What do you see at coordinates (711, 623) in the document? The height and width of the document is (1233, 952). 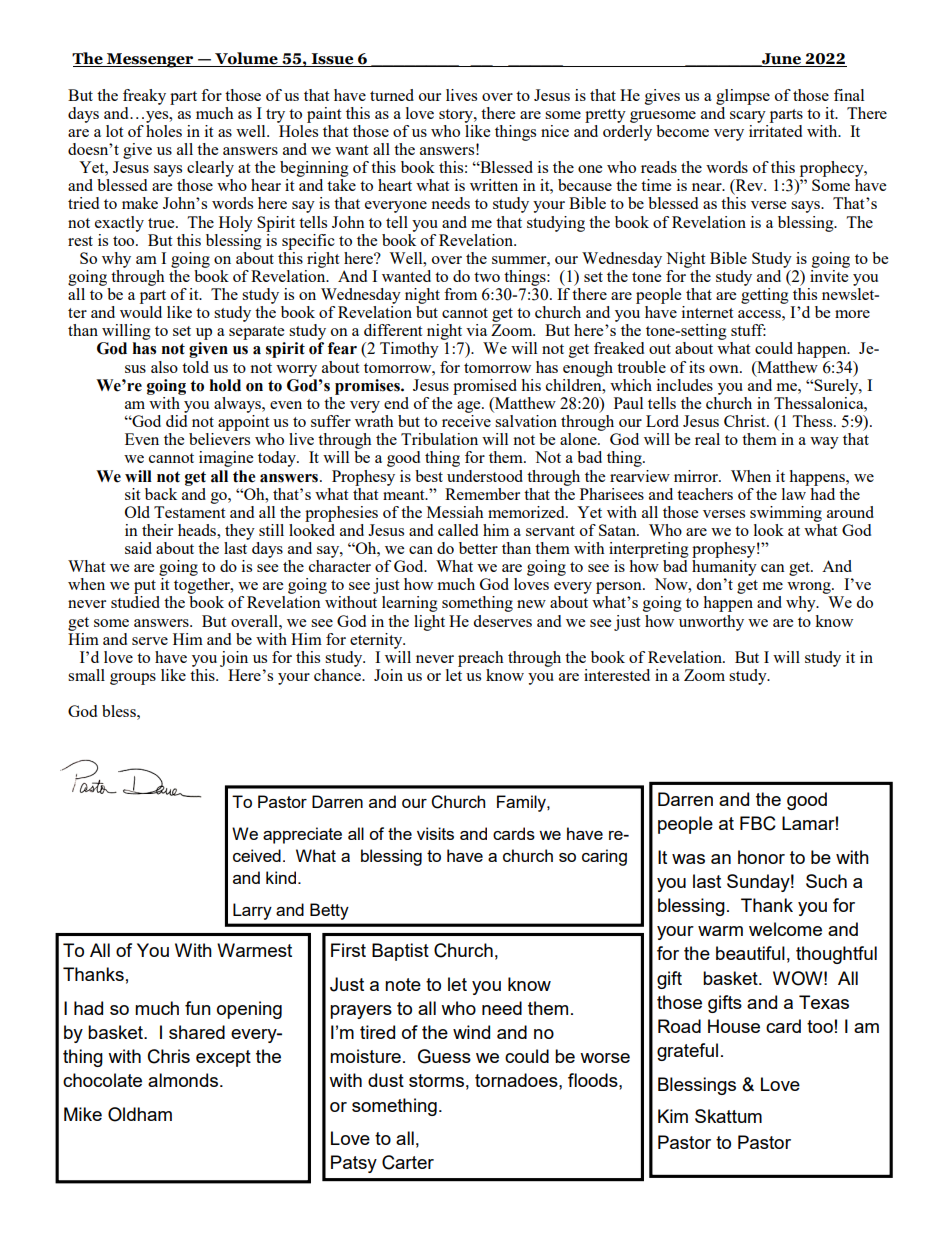 I see `unworthy` at bounding box center [711, 623].
